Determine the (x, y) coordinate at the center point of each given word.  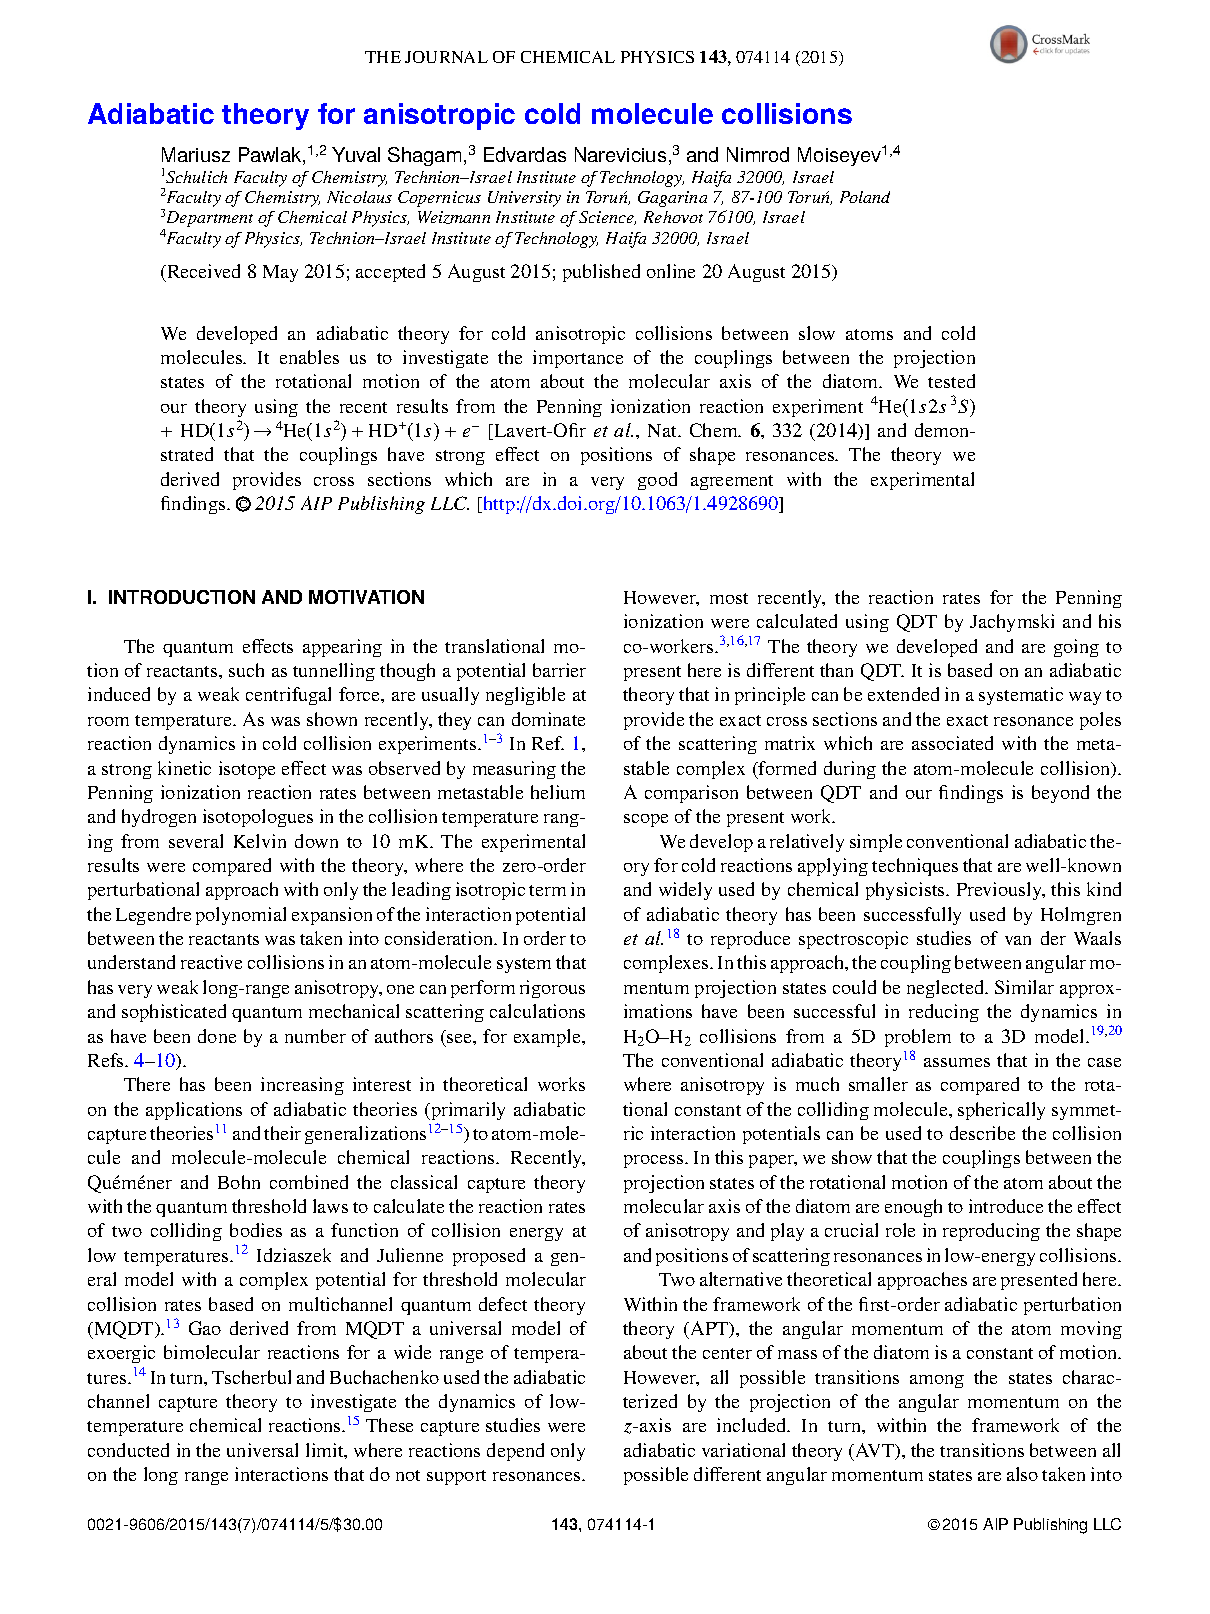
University (524, 199)
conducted (128, 1450)
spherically (1001, 1111)
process (655, 1161)
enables (309, 357)
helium (558, 792)
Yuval (356, 154)
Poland (865, 197)
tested (951, 381)
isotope (247, 770)
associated (952, 743)
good (657, 481)
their (282, 1133)
